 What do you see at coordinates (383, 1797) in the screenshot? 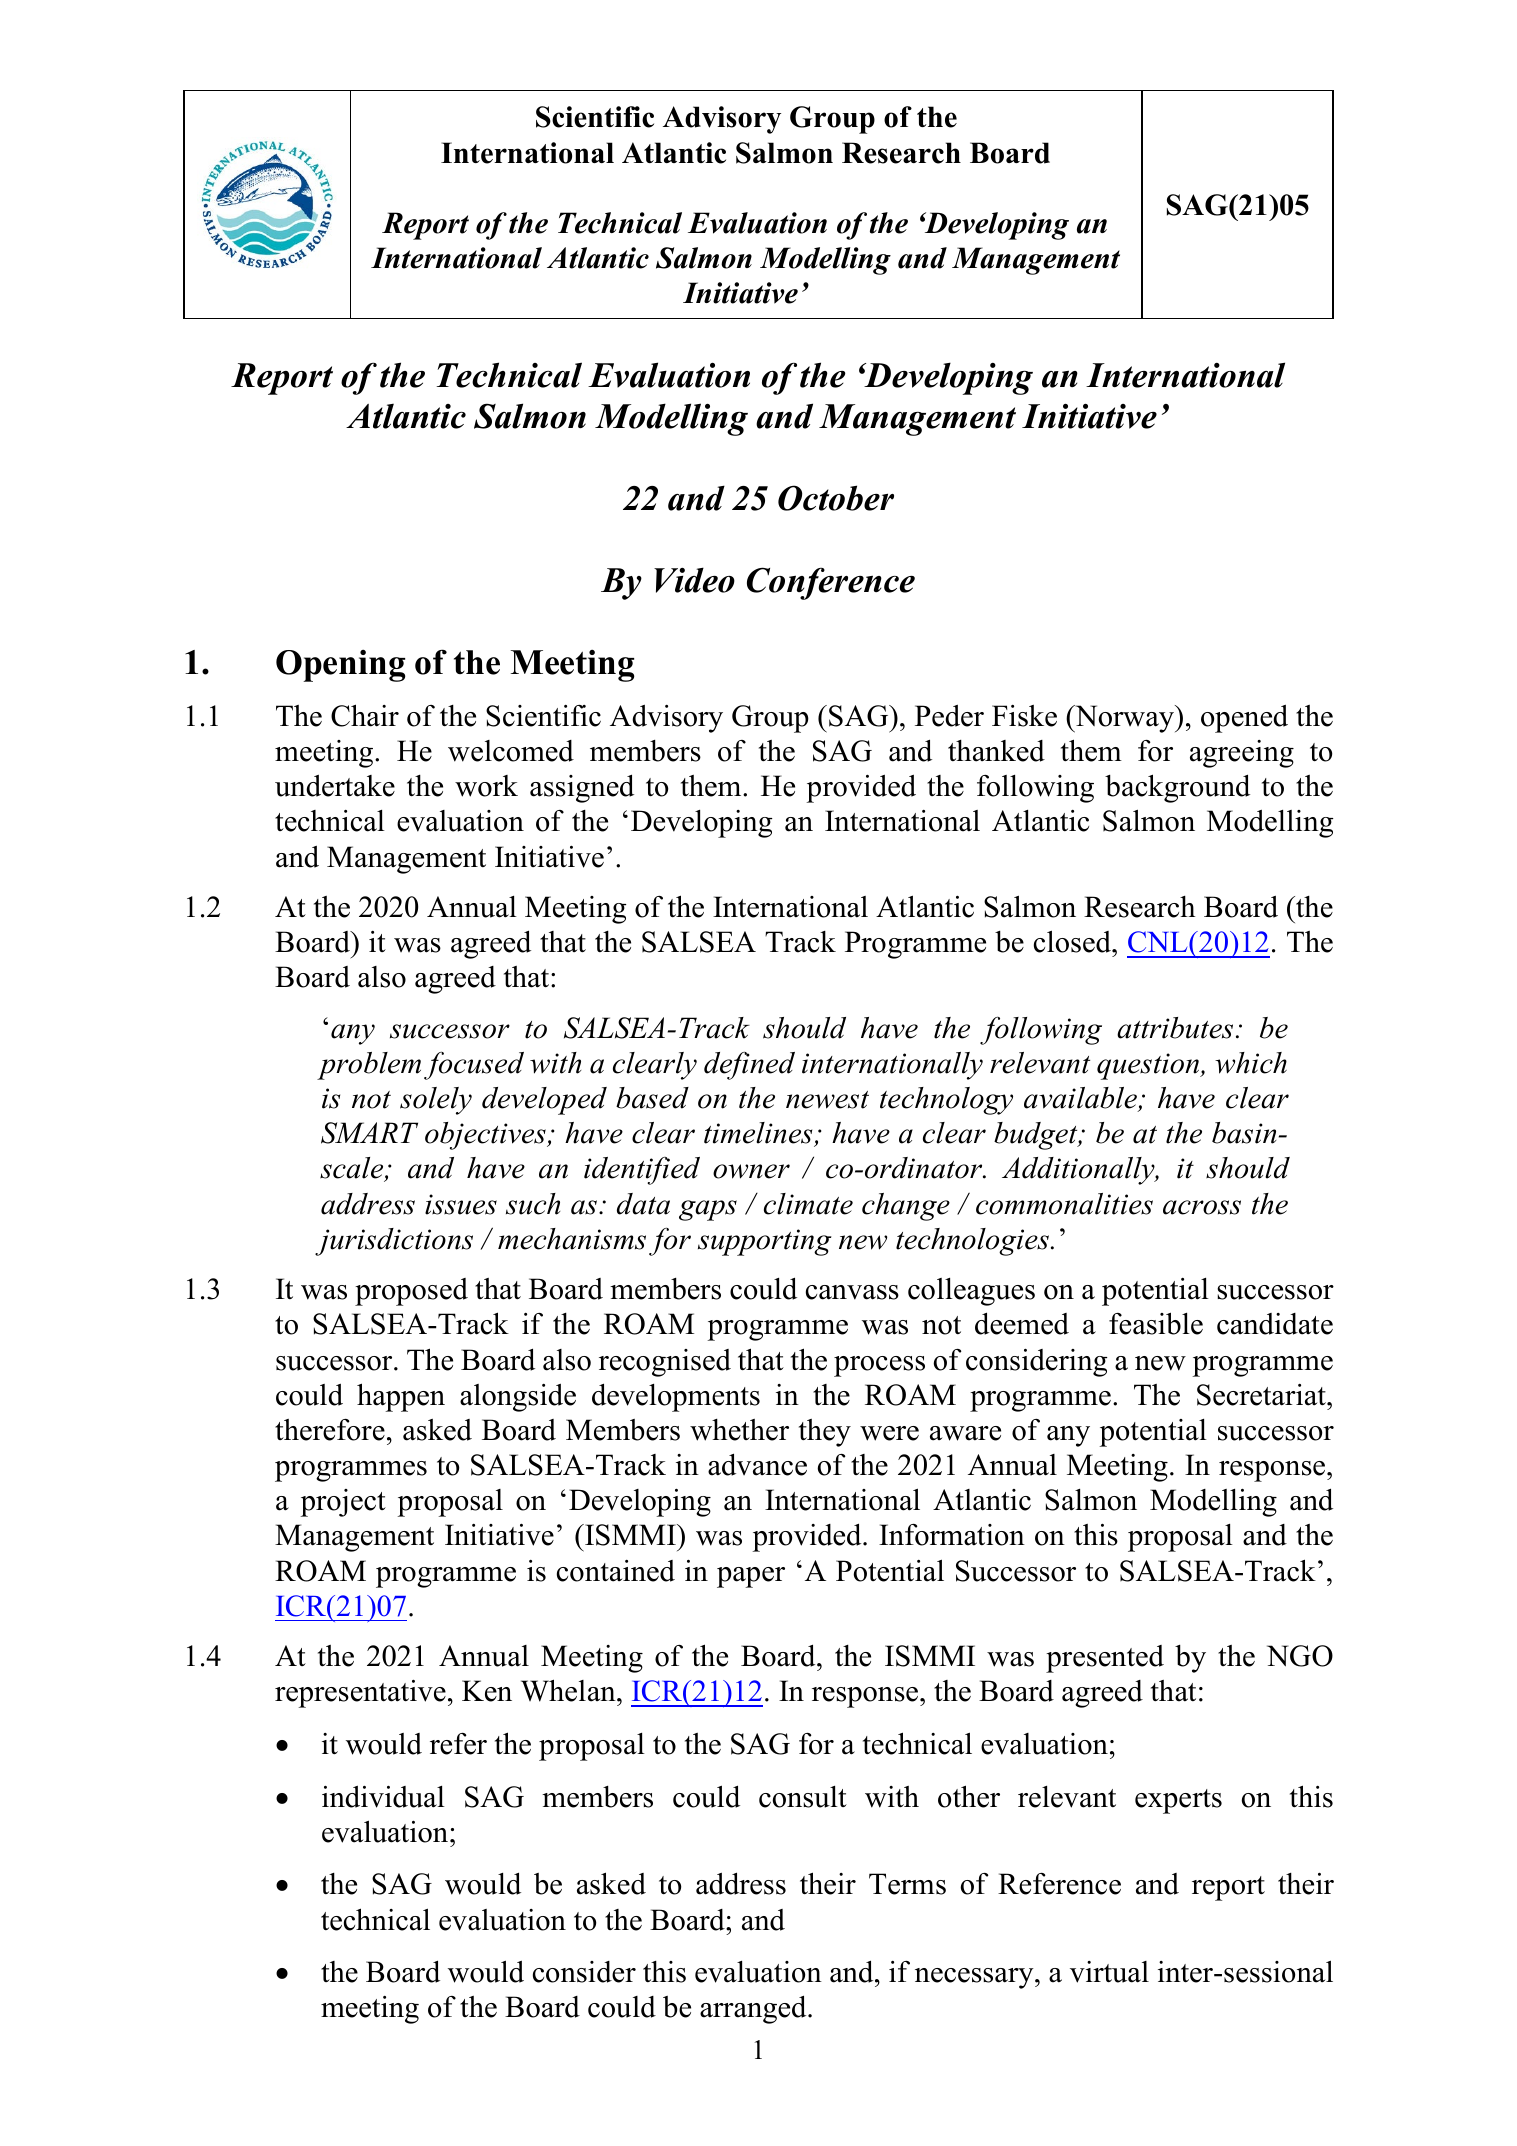
I see `individual` at bounding box center [383, 1797].
